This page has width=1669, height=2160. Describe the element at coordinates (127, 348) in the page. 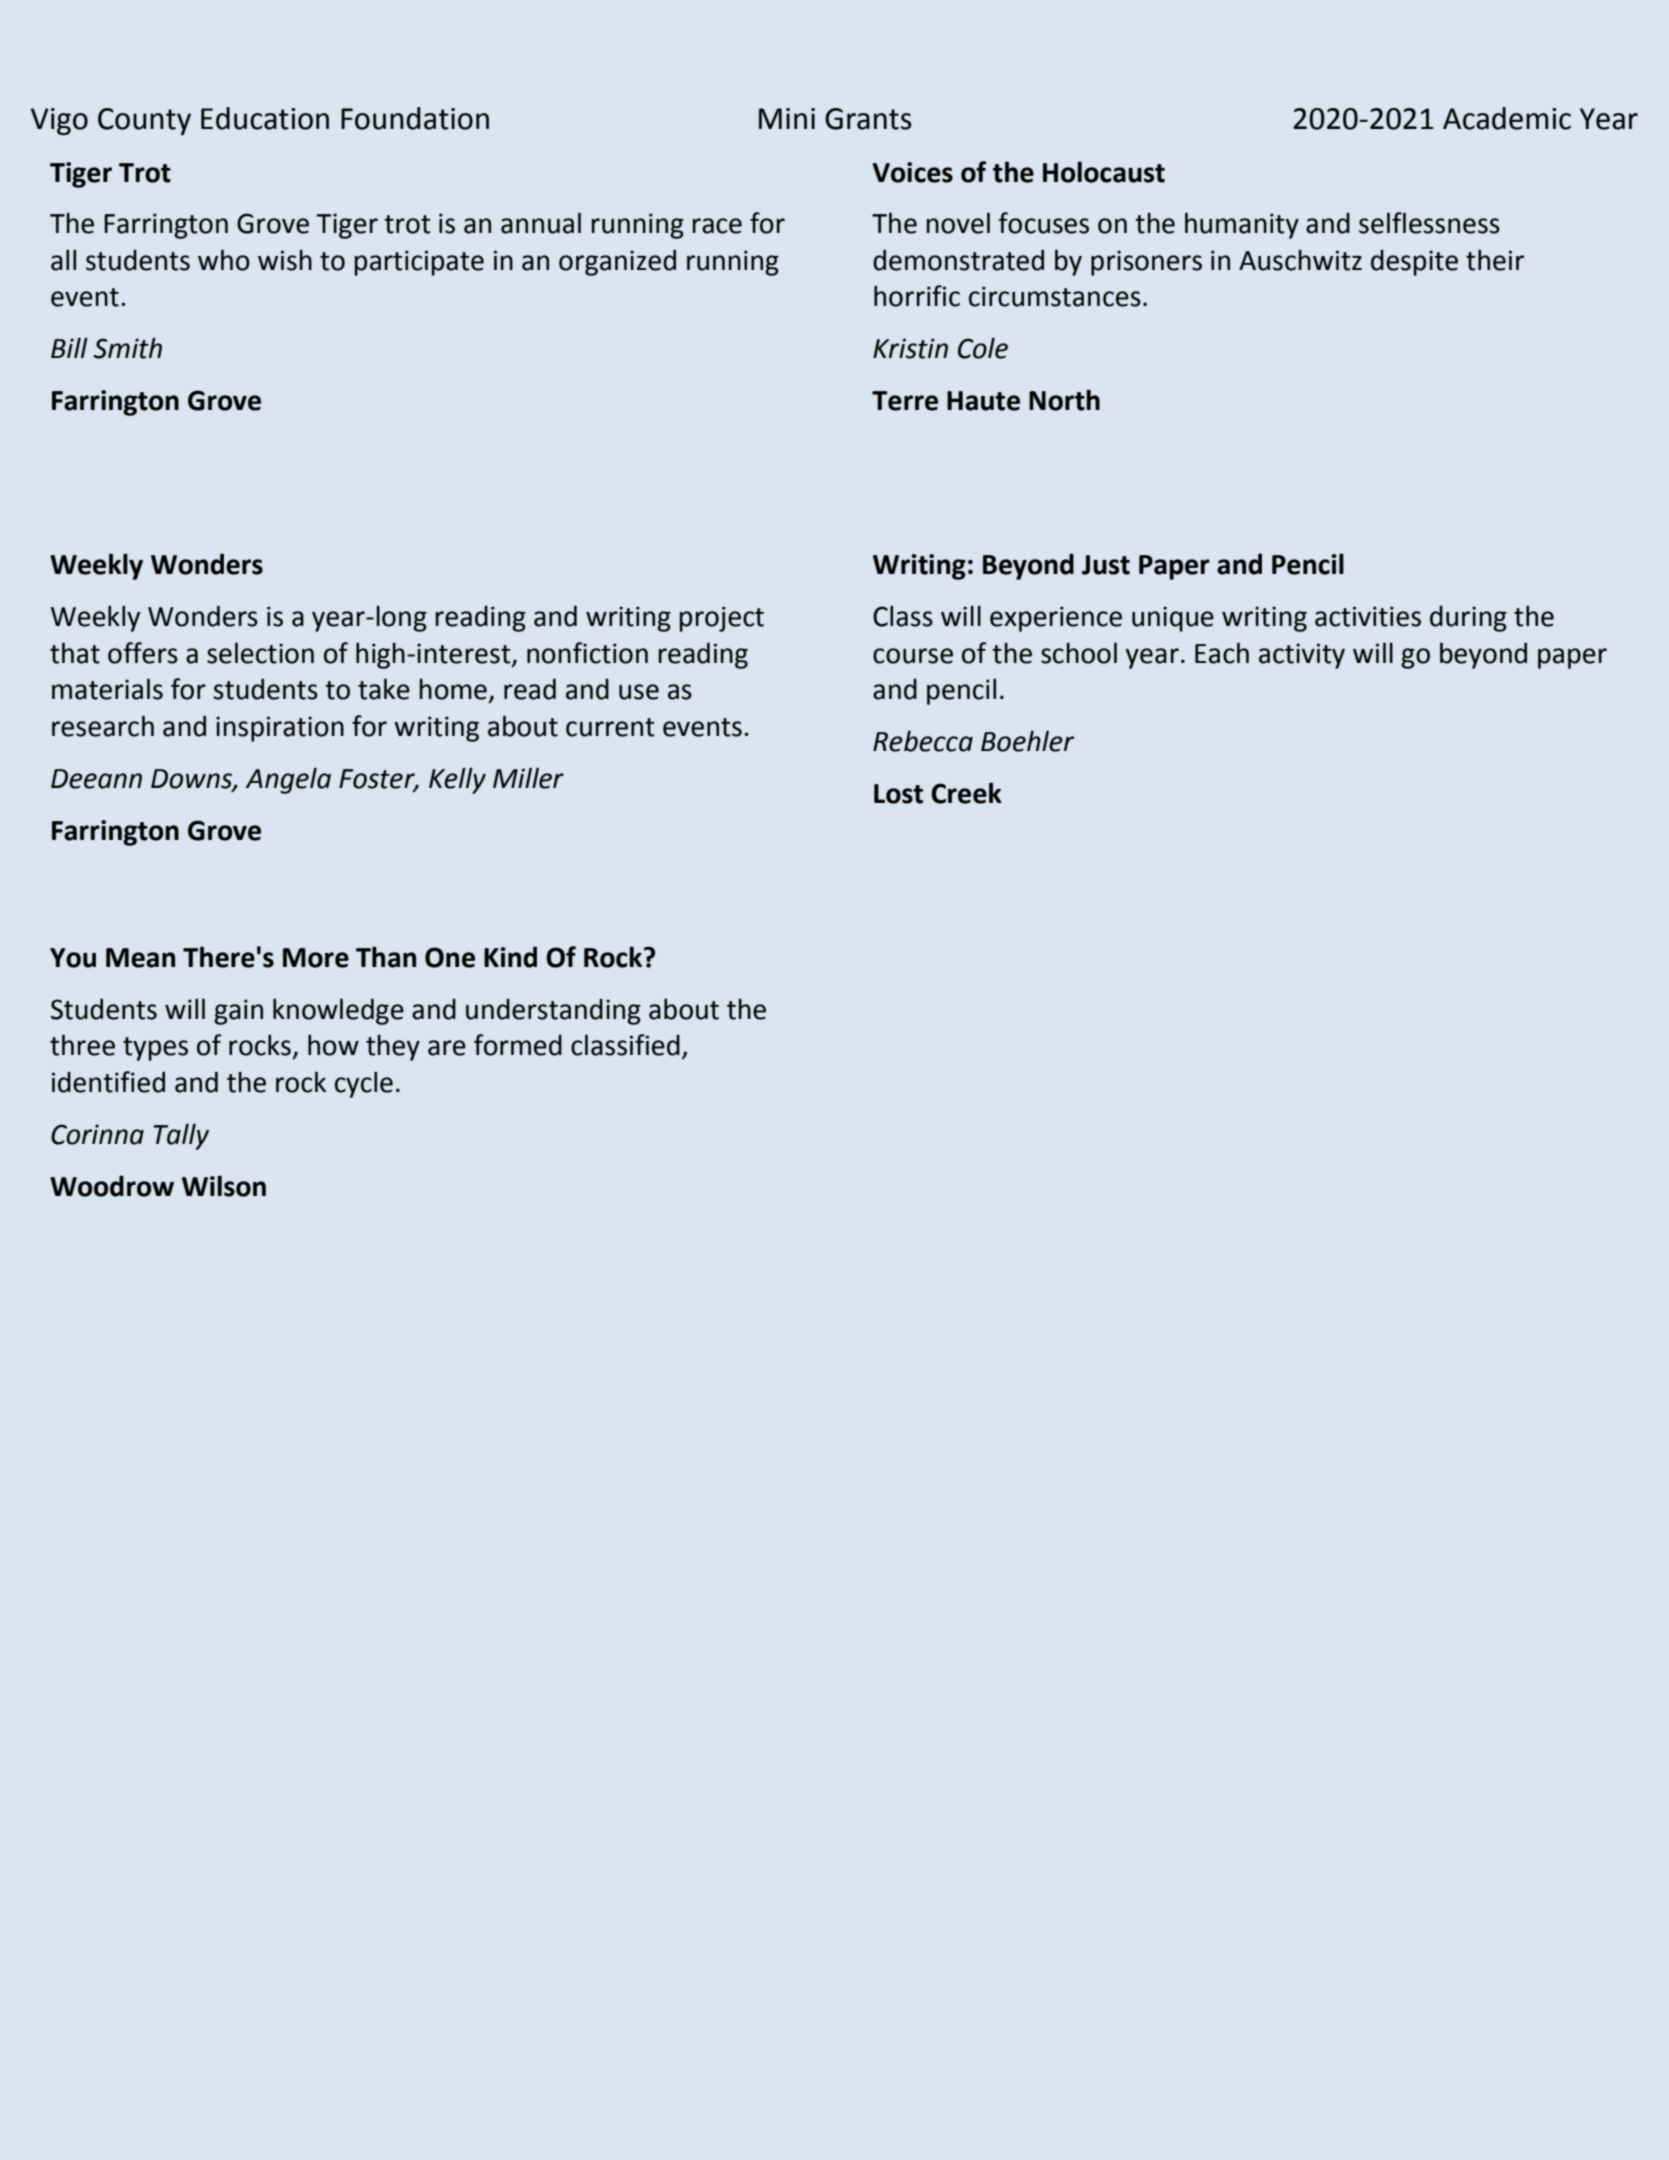

I see `Smith` at that location.
